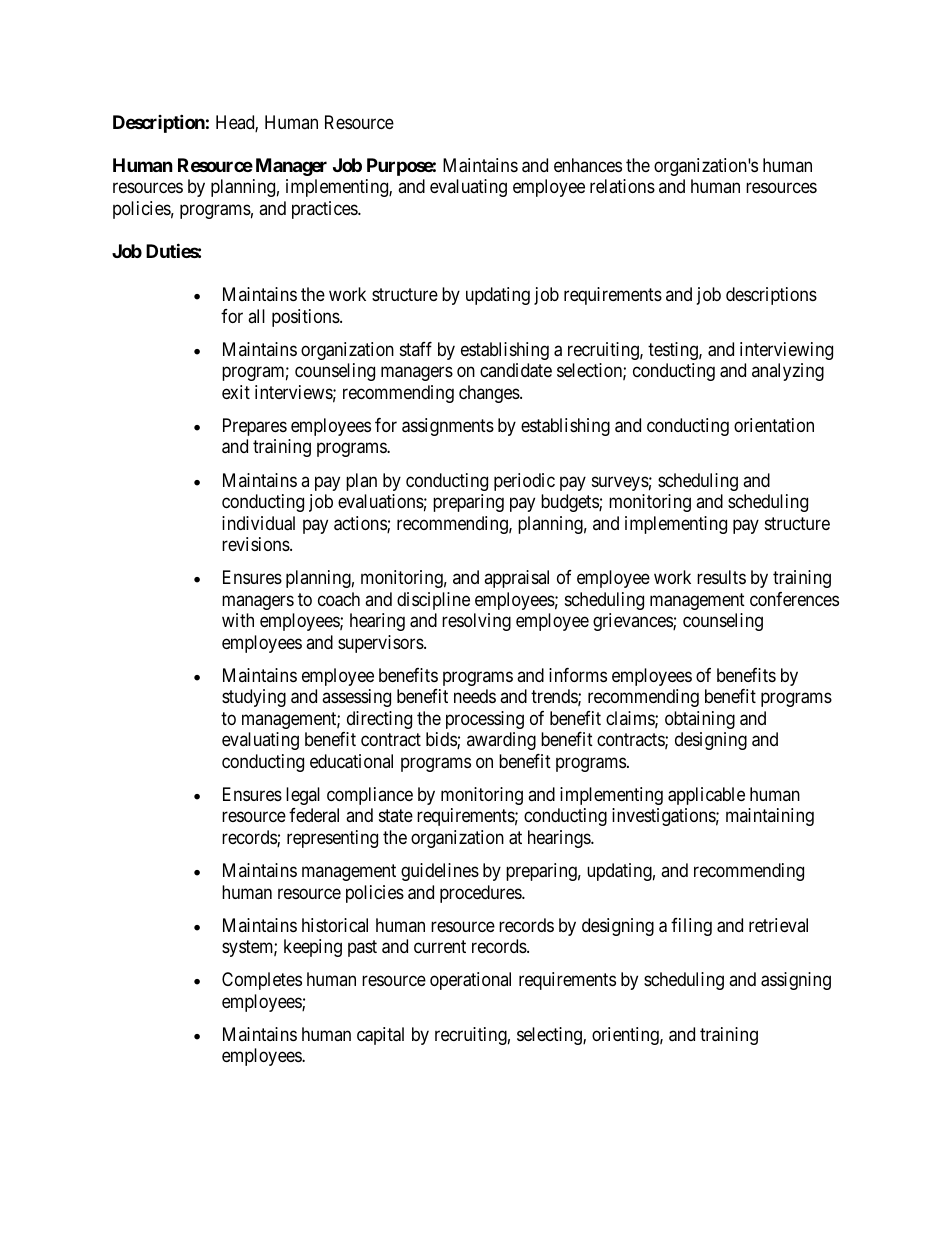 The image size is (952, 1233). What do you see at coordinates (700, 720) in the page?
I see `obtaining` at bounding box center [700, 720].
